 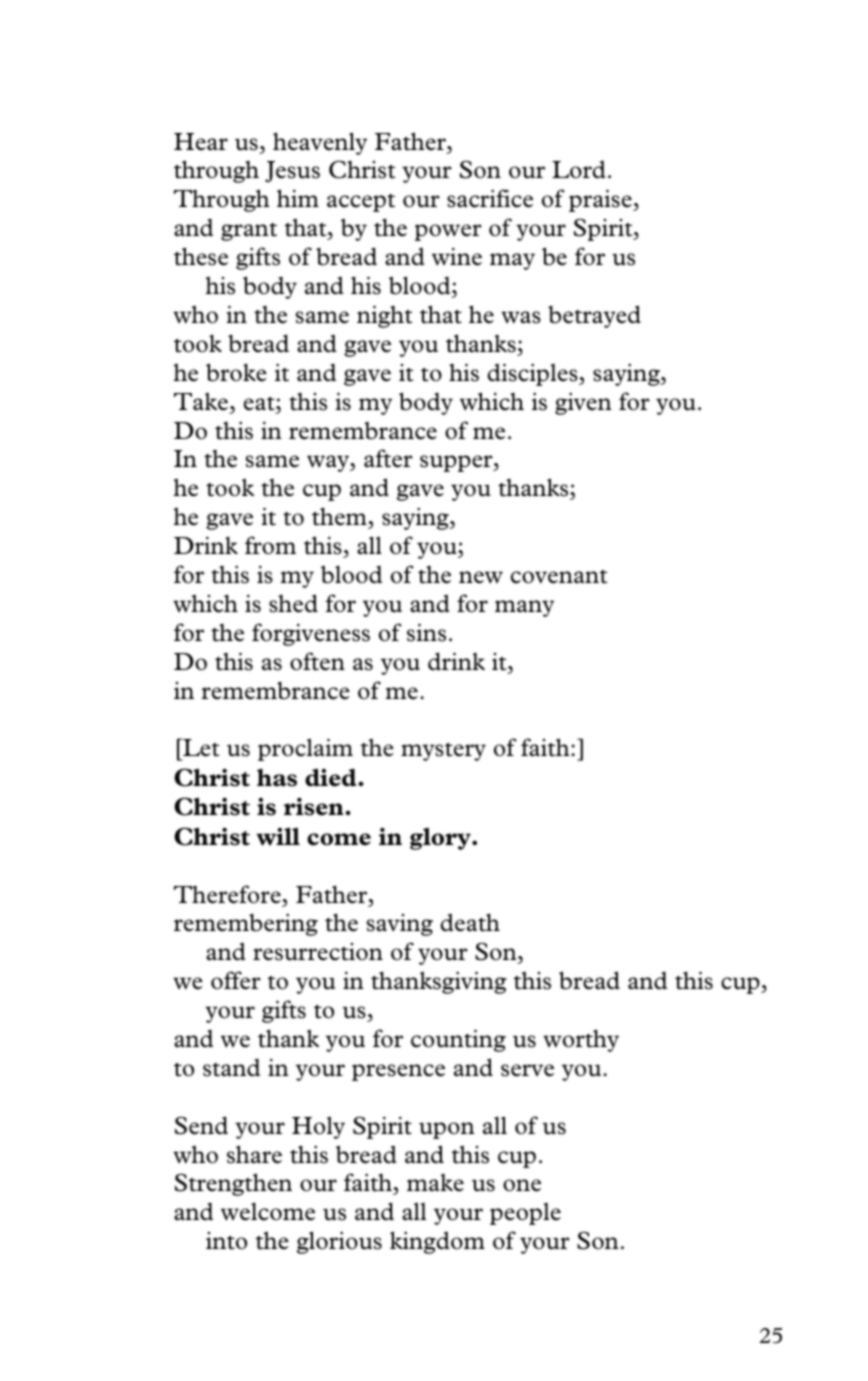 What do you see at coordinates (426, 632) in the image?
I see `sins` at bounding box center [426, 632].
